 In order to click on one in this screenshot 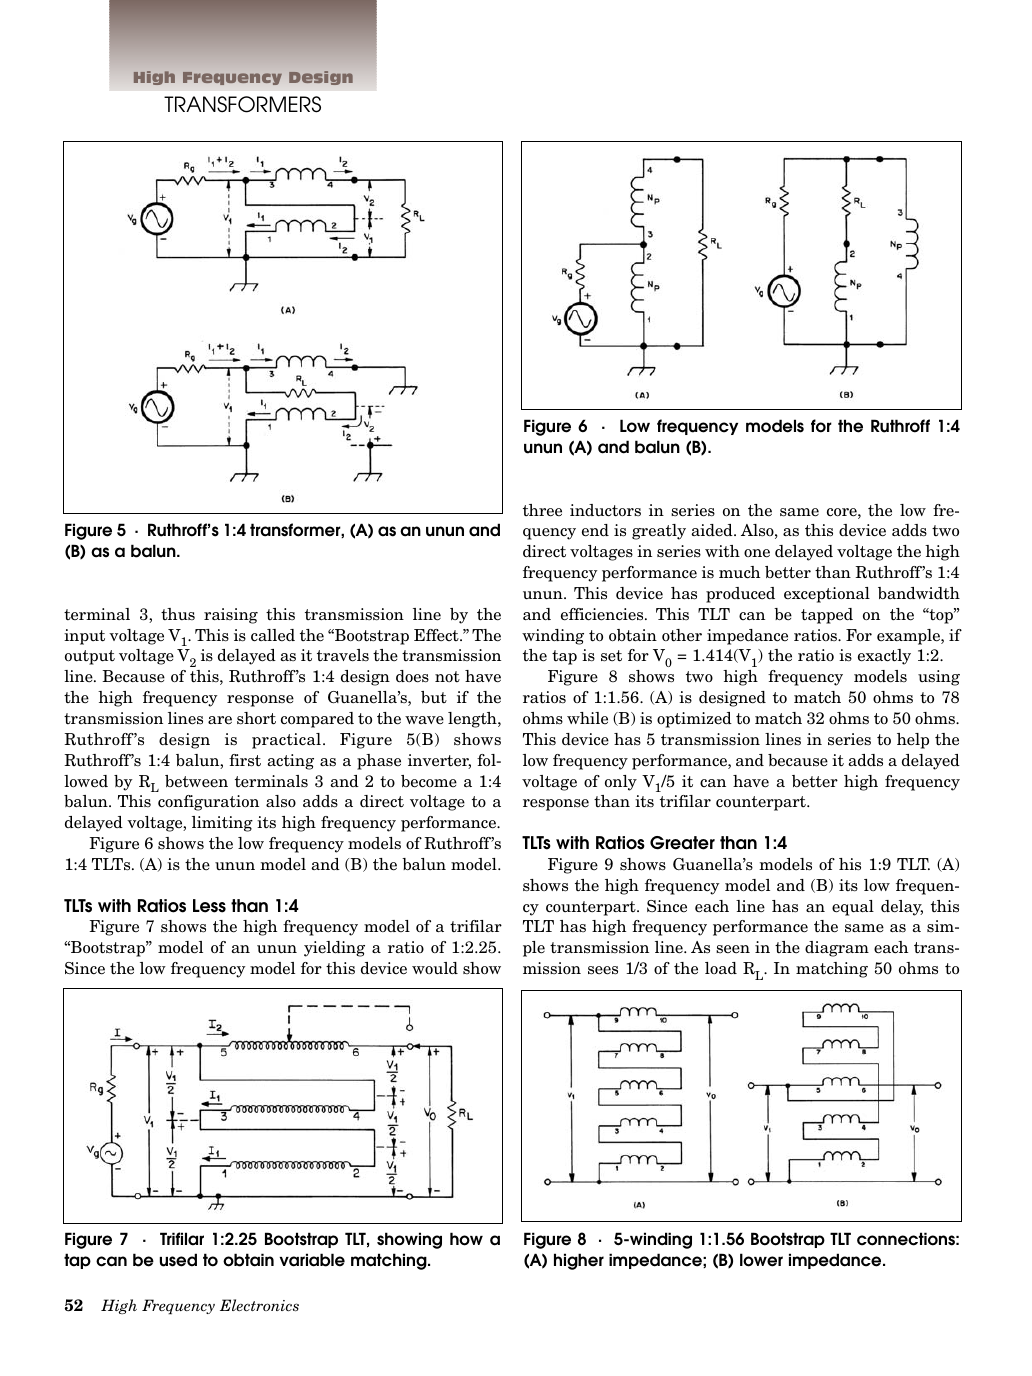, I will do `click(757, 553)`.
